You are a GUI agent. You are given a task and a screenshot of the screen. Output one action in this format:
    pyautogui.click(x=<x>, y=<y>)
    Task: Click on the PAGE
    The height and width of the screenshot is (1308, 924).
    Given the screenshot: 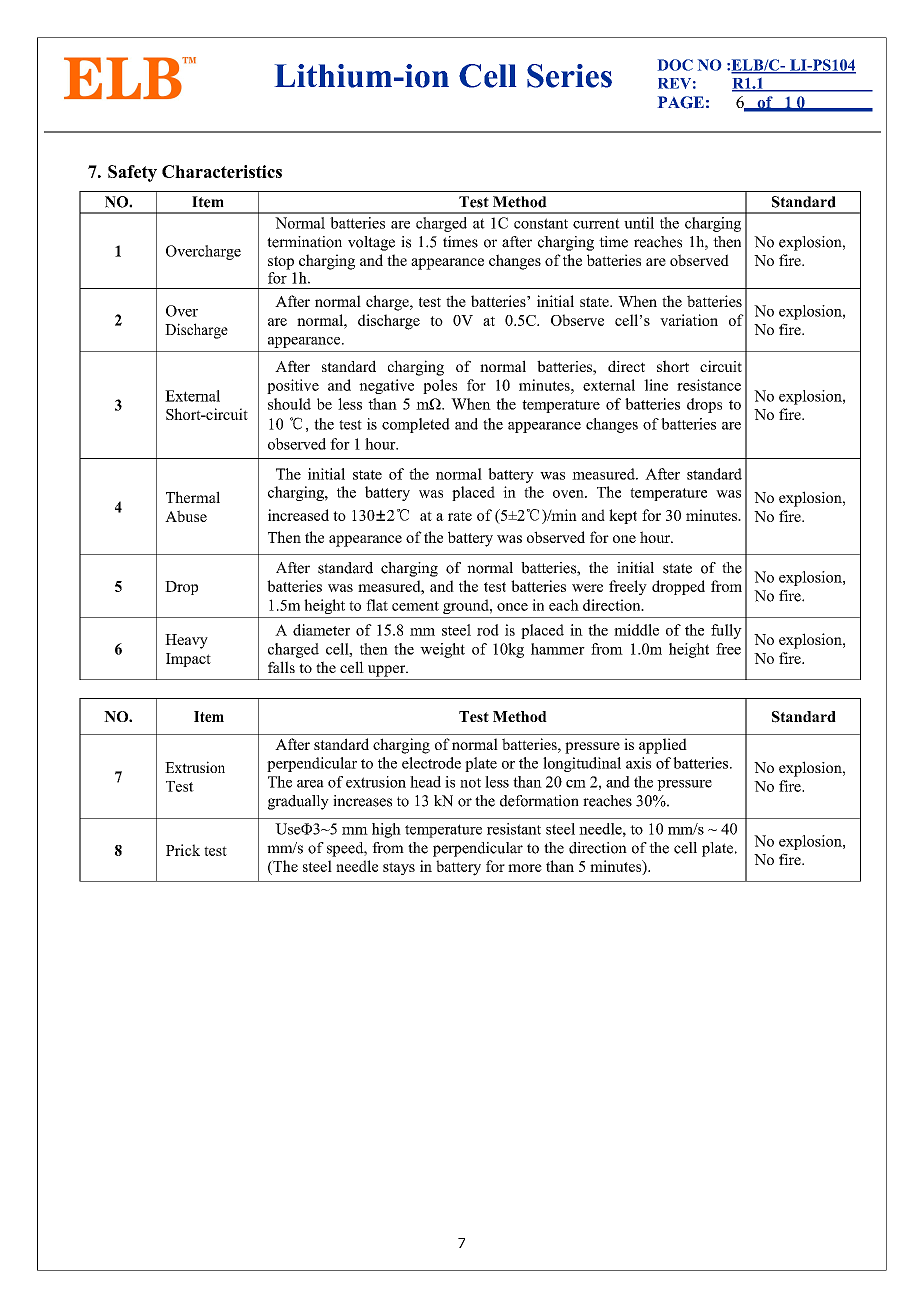 What is the action you would take?
    pyautogui.click(x=681, y=102)
